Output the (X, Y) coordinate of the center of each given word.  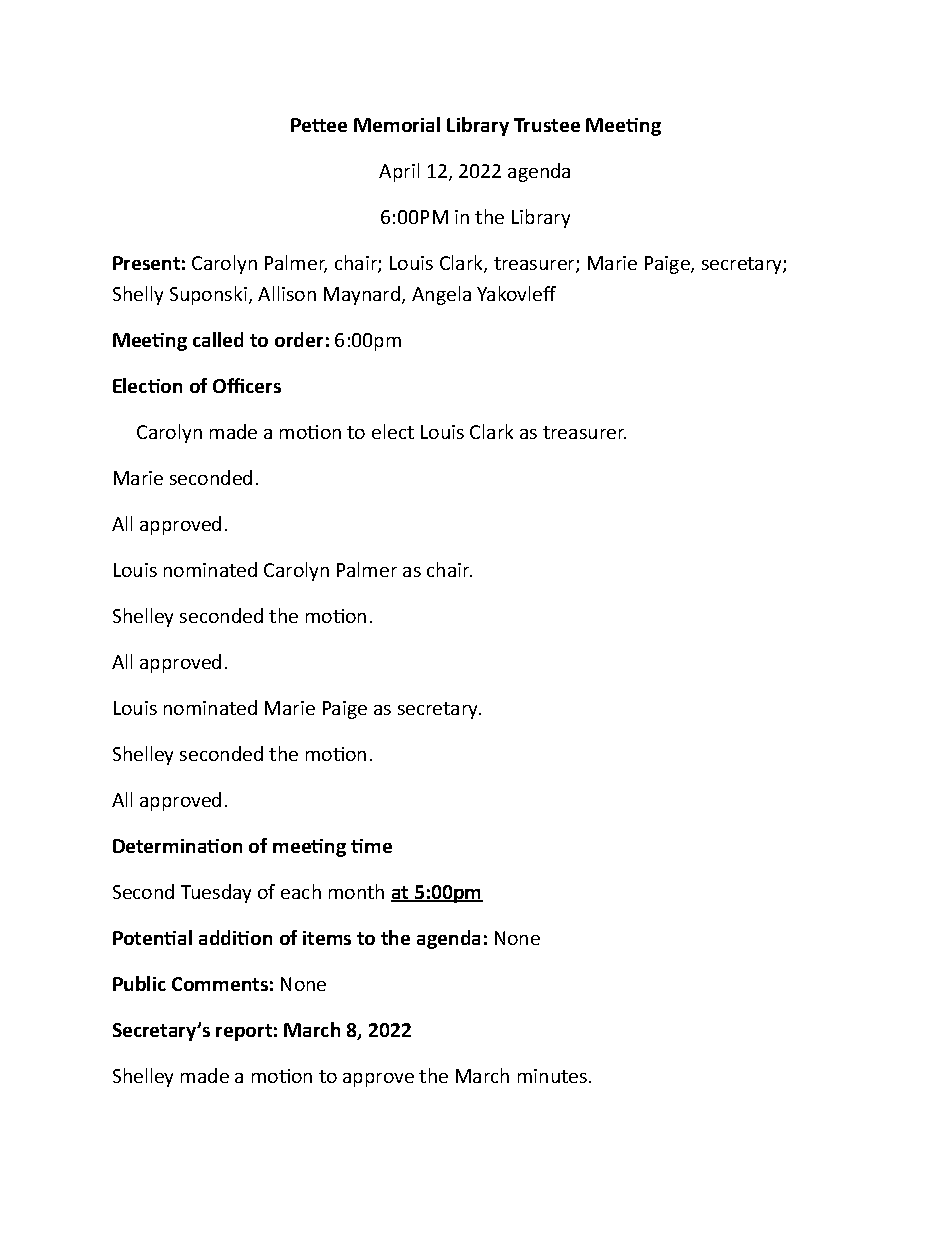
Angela (441, 295)
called (218, 339)
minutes (554, 1076)
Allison (287, 293)
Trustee (547, 125)
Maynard (363, 295)
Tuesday (216, 893)
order (299, 339)
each (301, 891)
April (399, 172)
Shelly (138, 295)
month (356, 891)
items (327, 938)
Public (139, 983)
